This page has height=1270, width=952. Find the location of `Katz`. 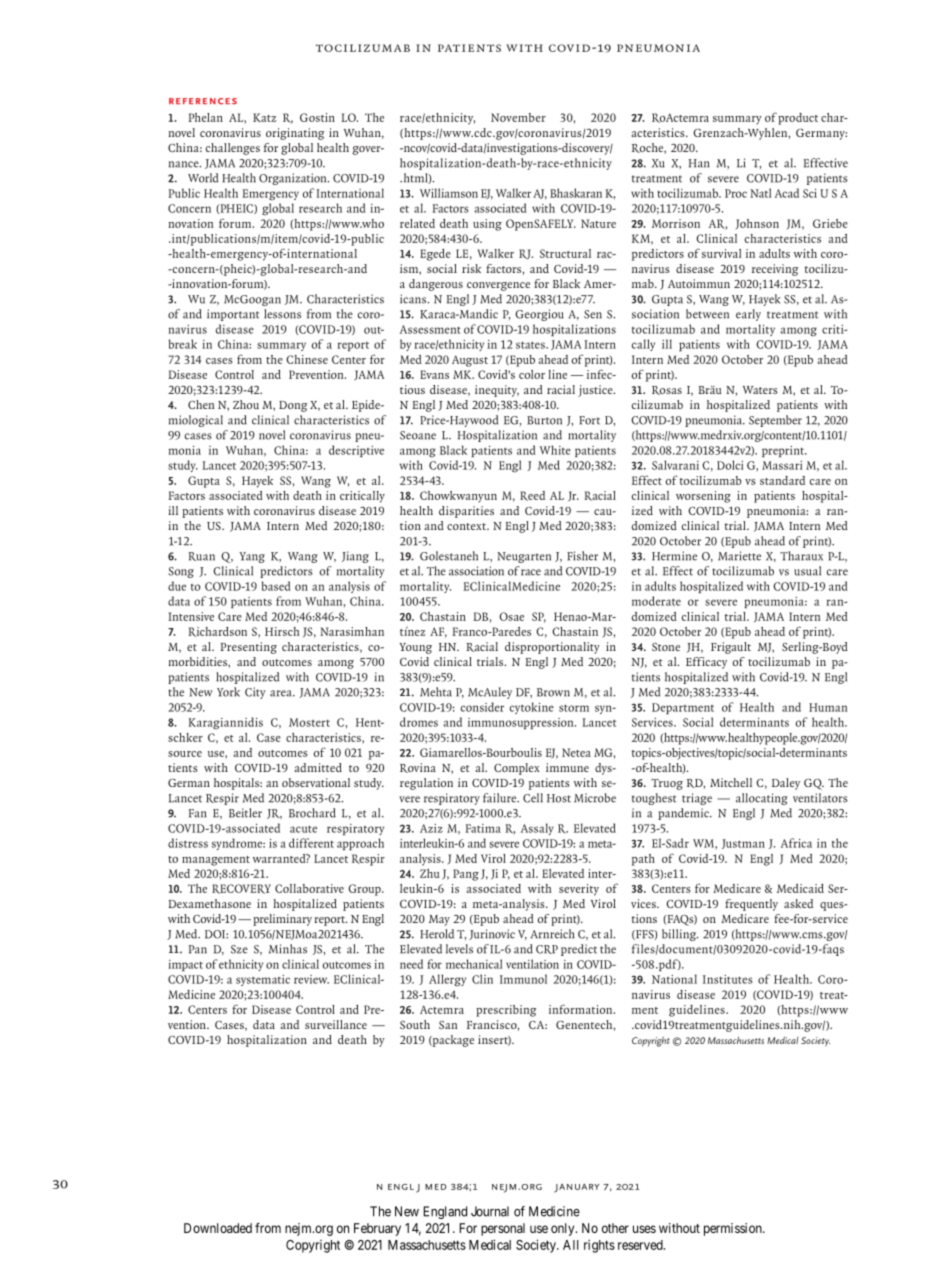

Katz is located at coordinates (264, 117).
